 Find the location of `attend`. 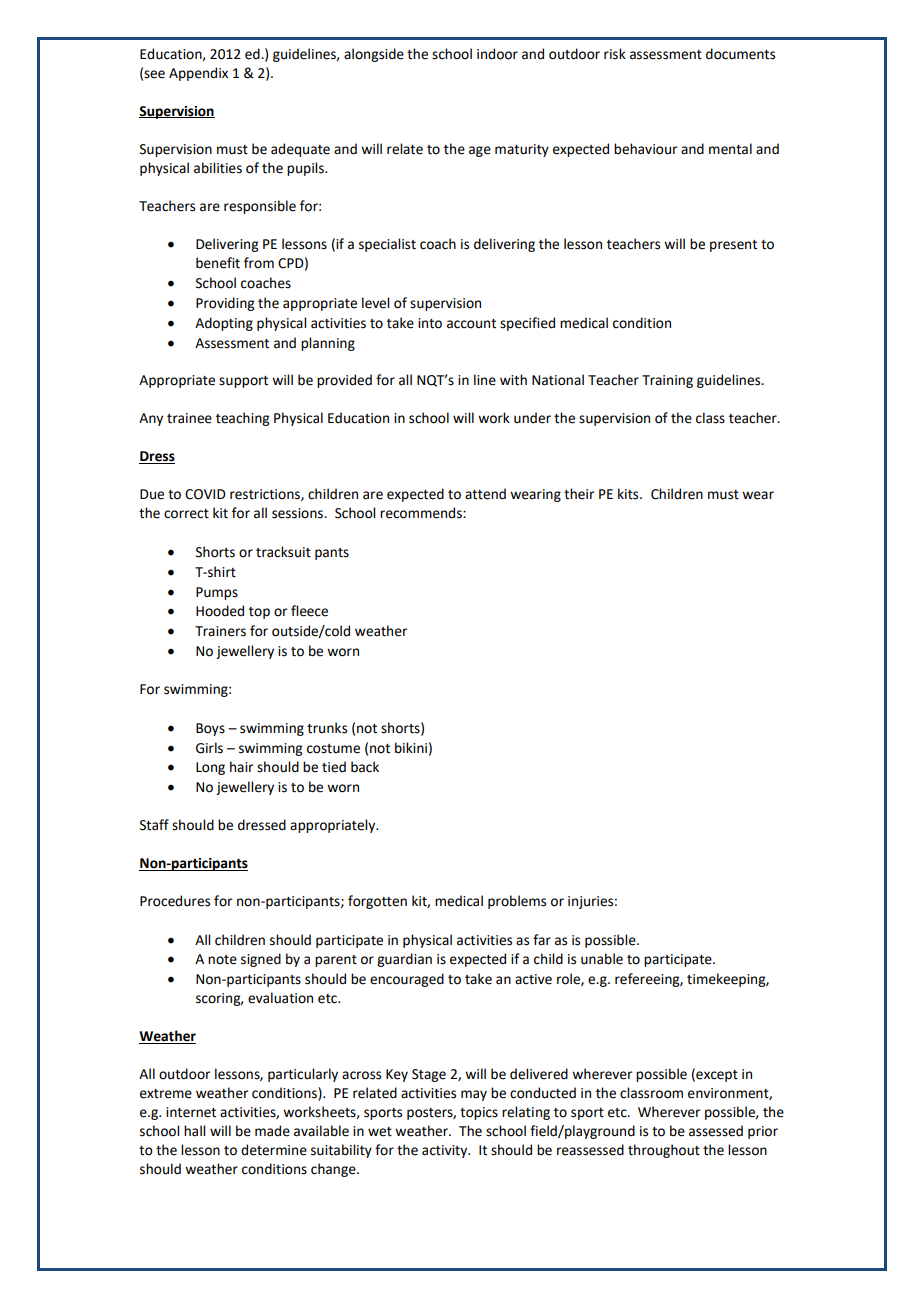

attend is located at coordinates (485, 494).
